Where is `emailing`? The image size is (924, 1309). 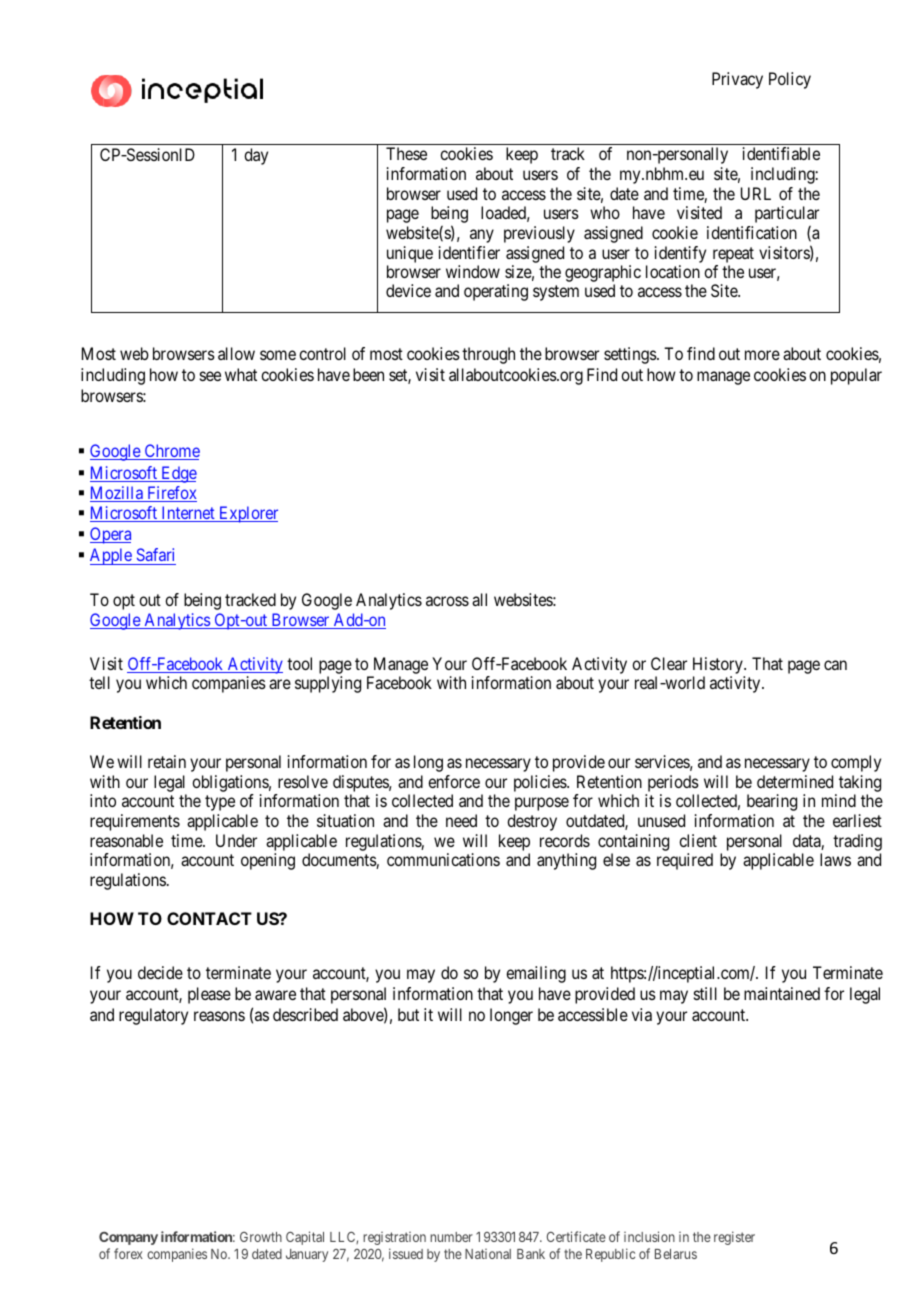 emailing is located at coordinates (536, 974).
